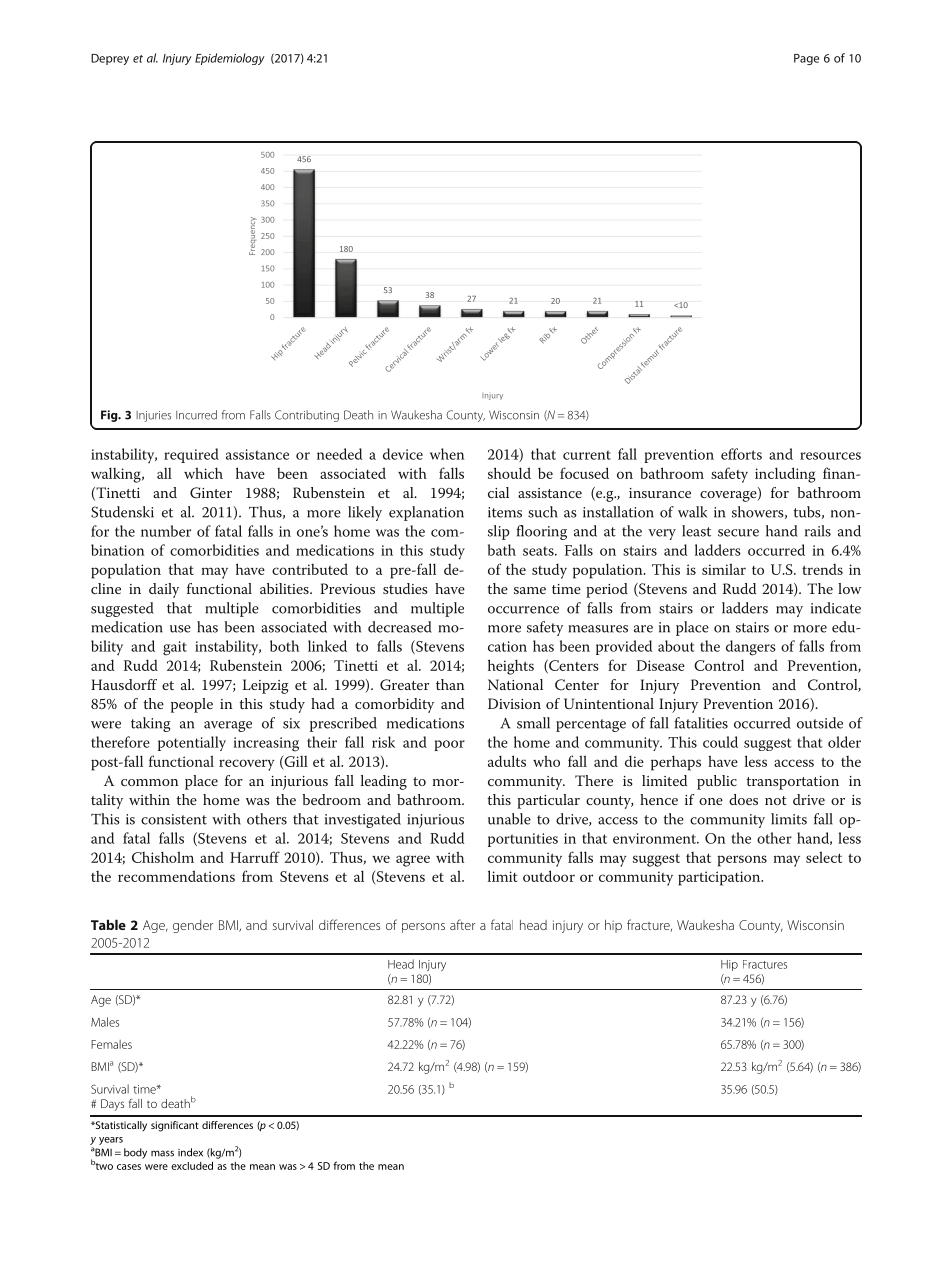 Image resolution: width=952 pixels, height=1265 pixels. I want to click on efforts, so click(741, 454).
